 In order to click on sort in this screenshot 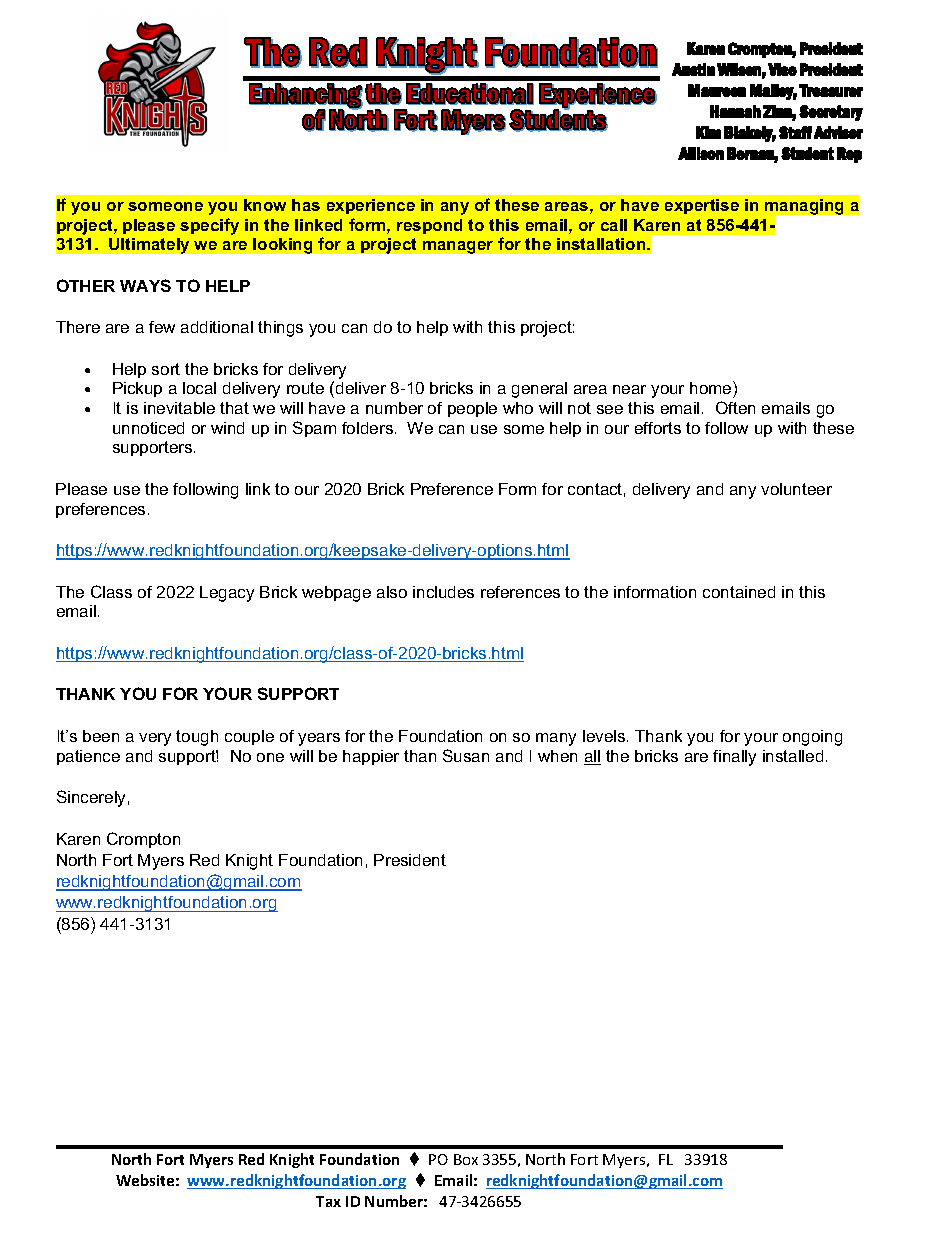, I will do `click(166, 369)`.
